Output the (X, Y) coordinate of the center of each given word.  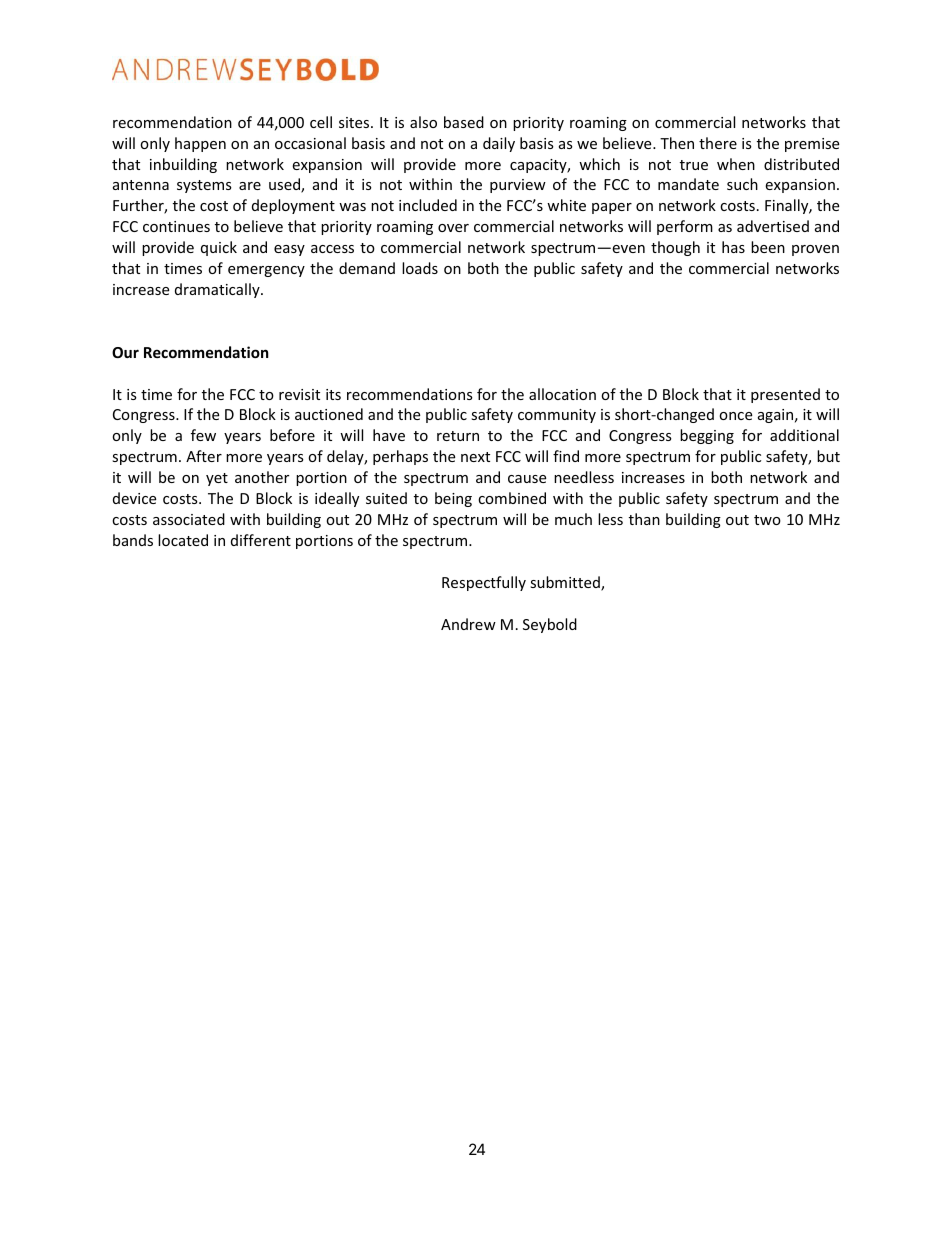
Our (125, 352)
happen (200, 144)
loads (420, 268)
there (718, 143)
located (183, 540)
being (453, 499)
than (644, 519)
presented (785, 395)
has (733, 247)
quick (219, 248)
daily (499, 144)
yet (217, 479)
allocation (562, 394)
